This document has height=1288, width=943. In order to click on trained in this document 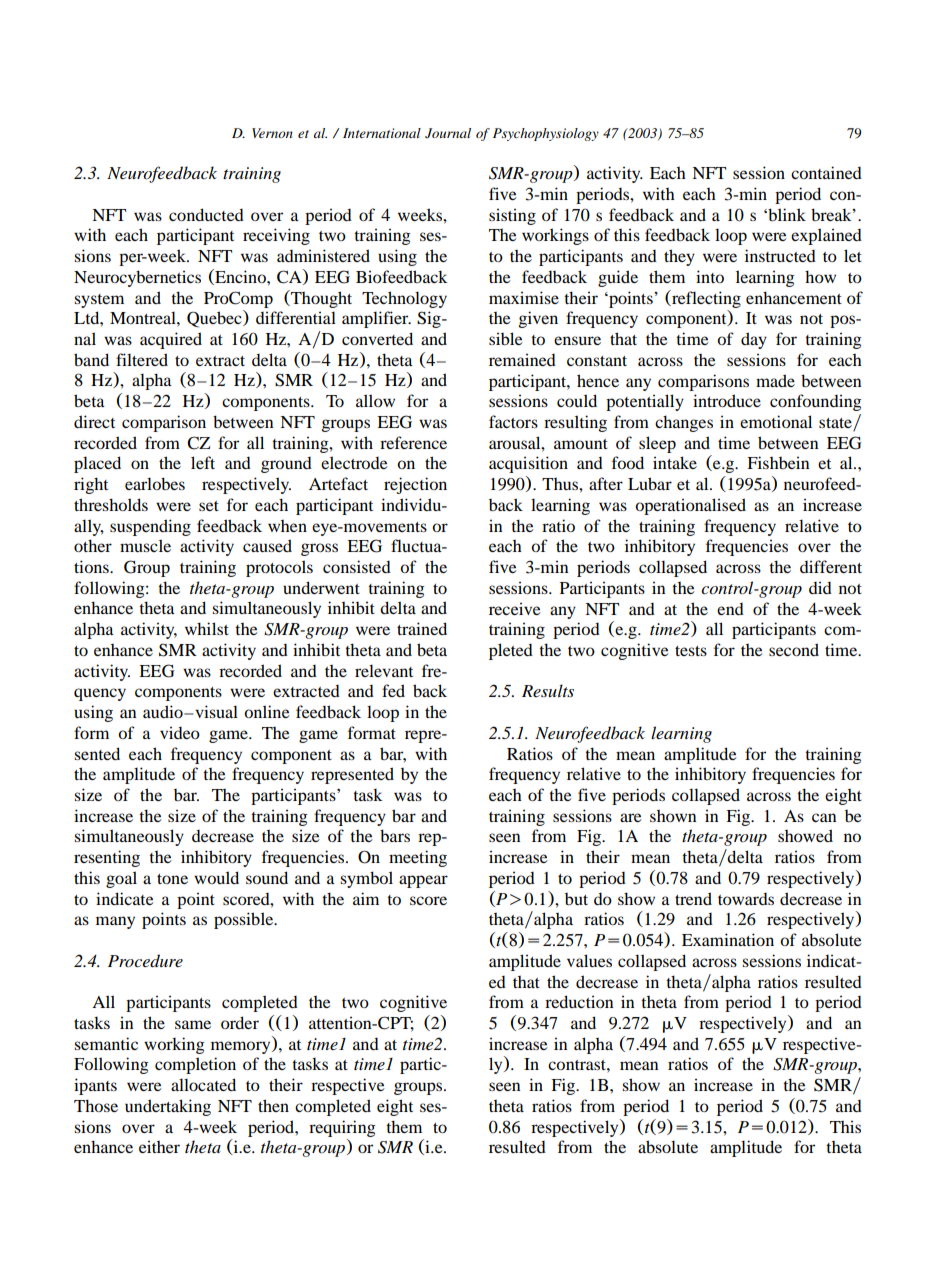, I will do `click(422, 628)`.
